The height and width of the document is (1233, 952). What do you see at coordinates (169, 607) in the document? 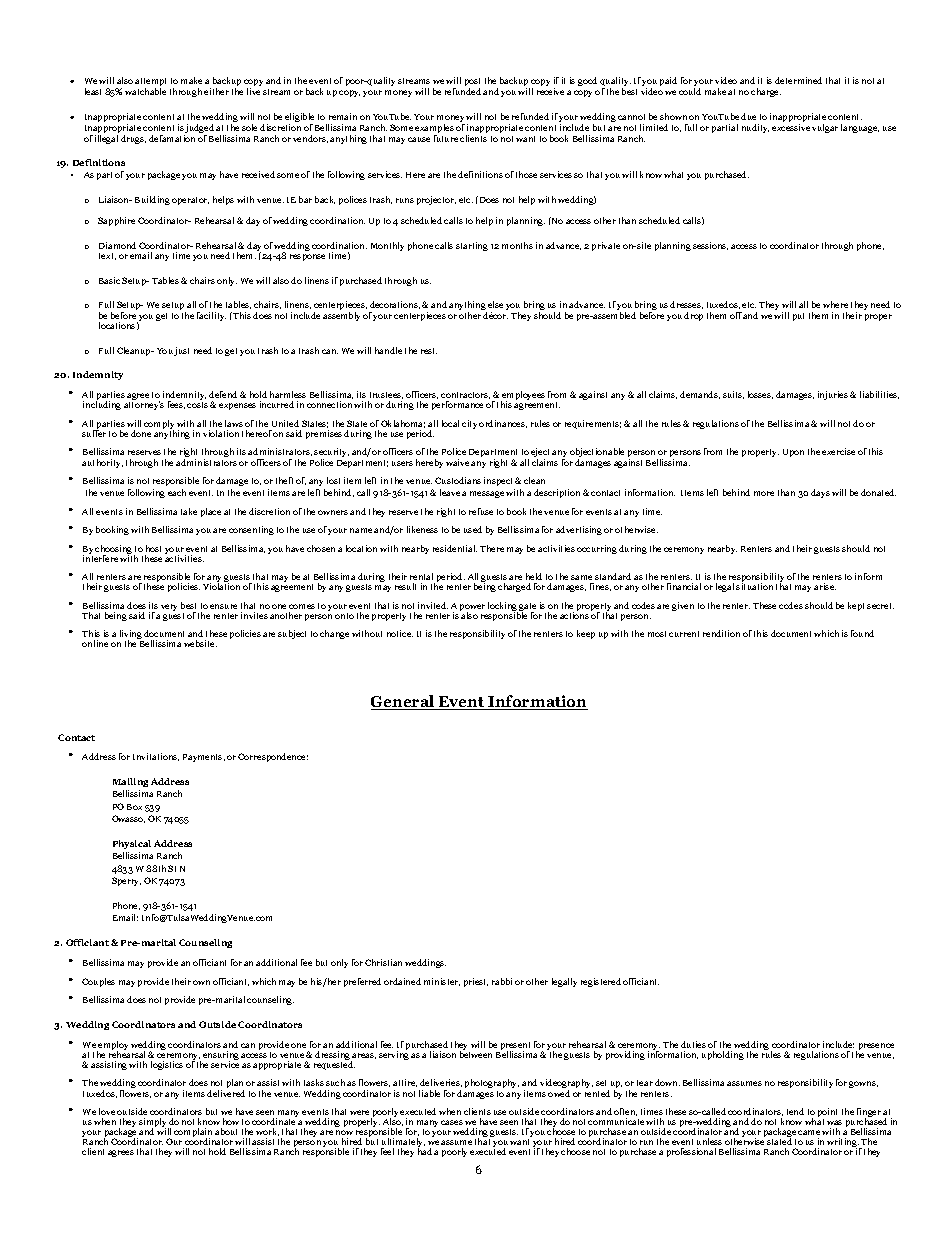
I see `very` at bounding box center [169, 607].
